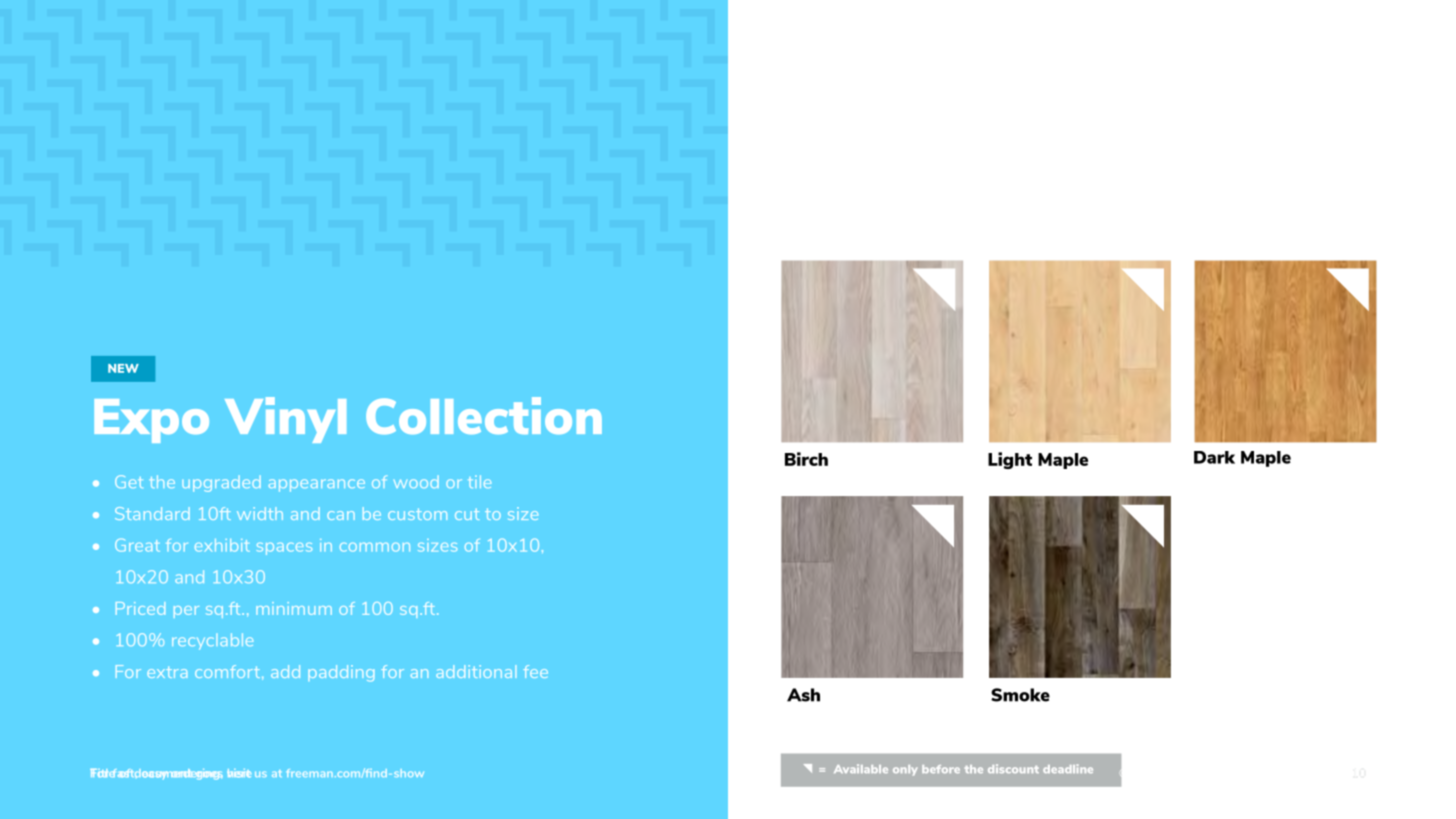  Describe the element at coordinates (123, 368) in the image. I see `NEW` at that location.
